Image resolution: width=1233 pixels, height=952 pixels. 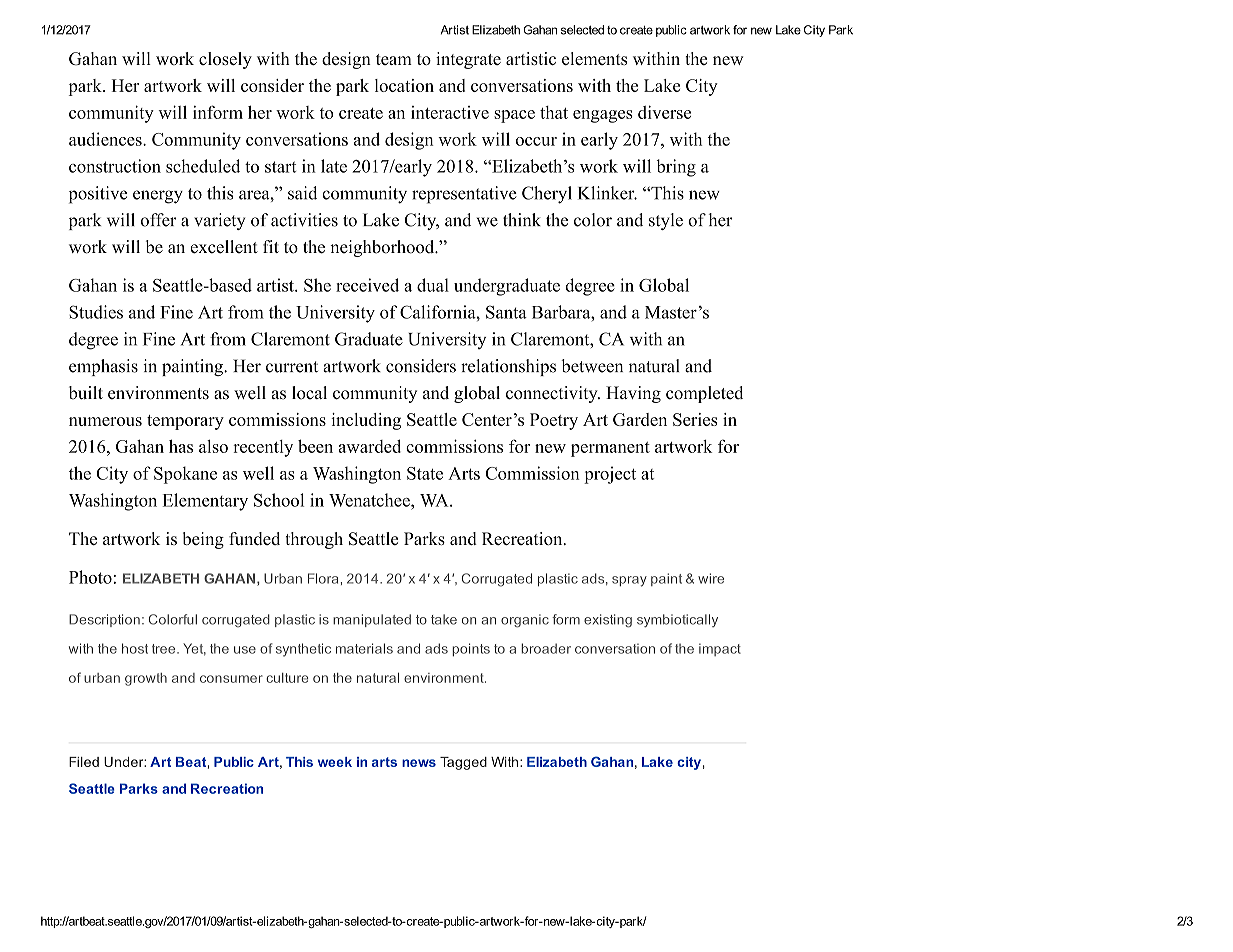 I want to click on offer, so click(x=159, y=220).
